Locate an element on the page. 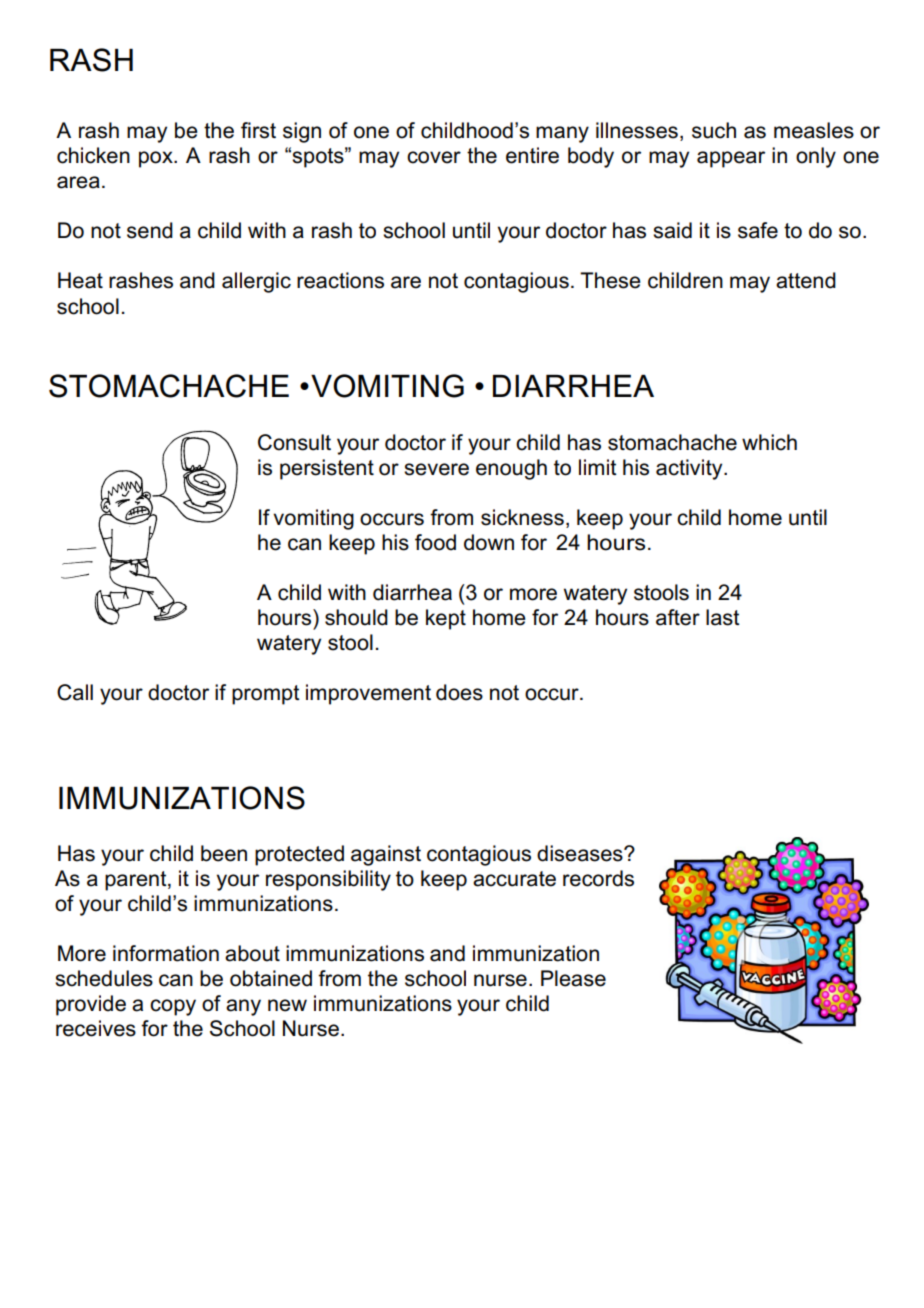 This page has height=1308, width=924. which is located at coordinates (769, 442).
